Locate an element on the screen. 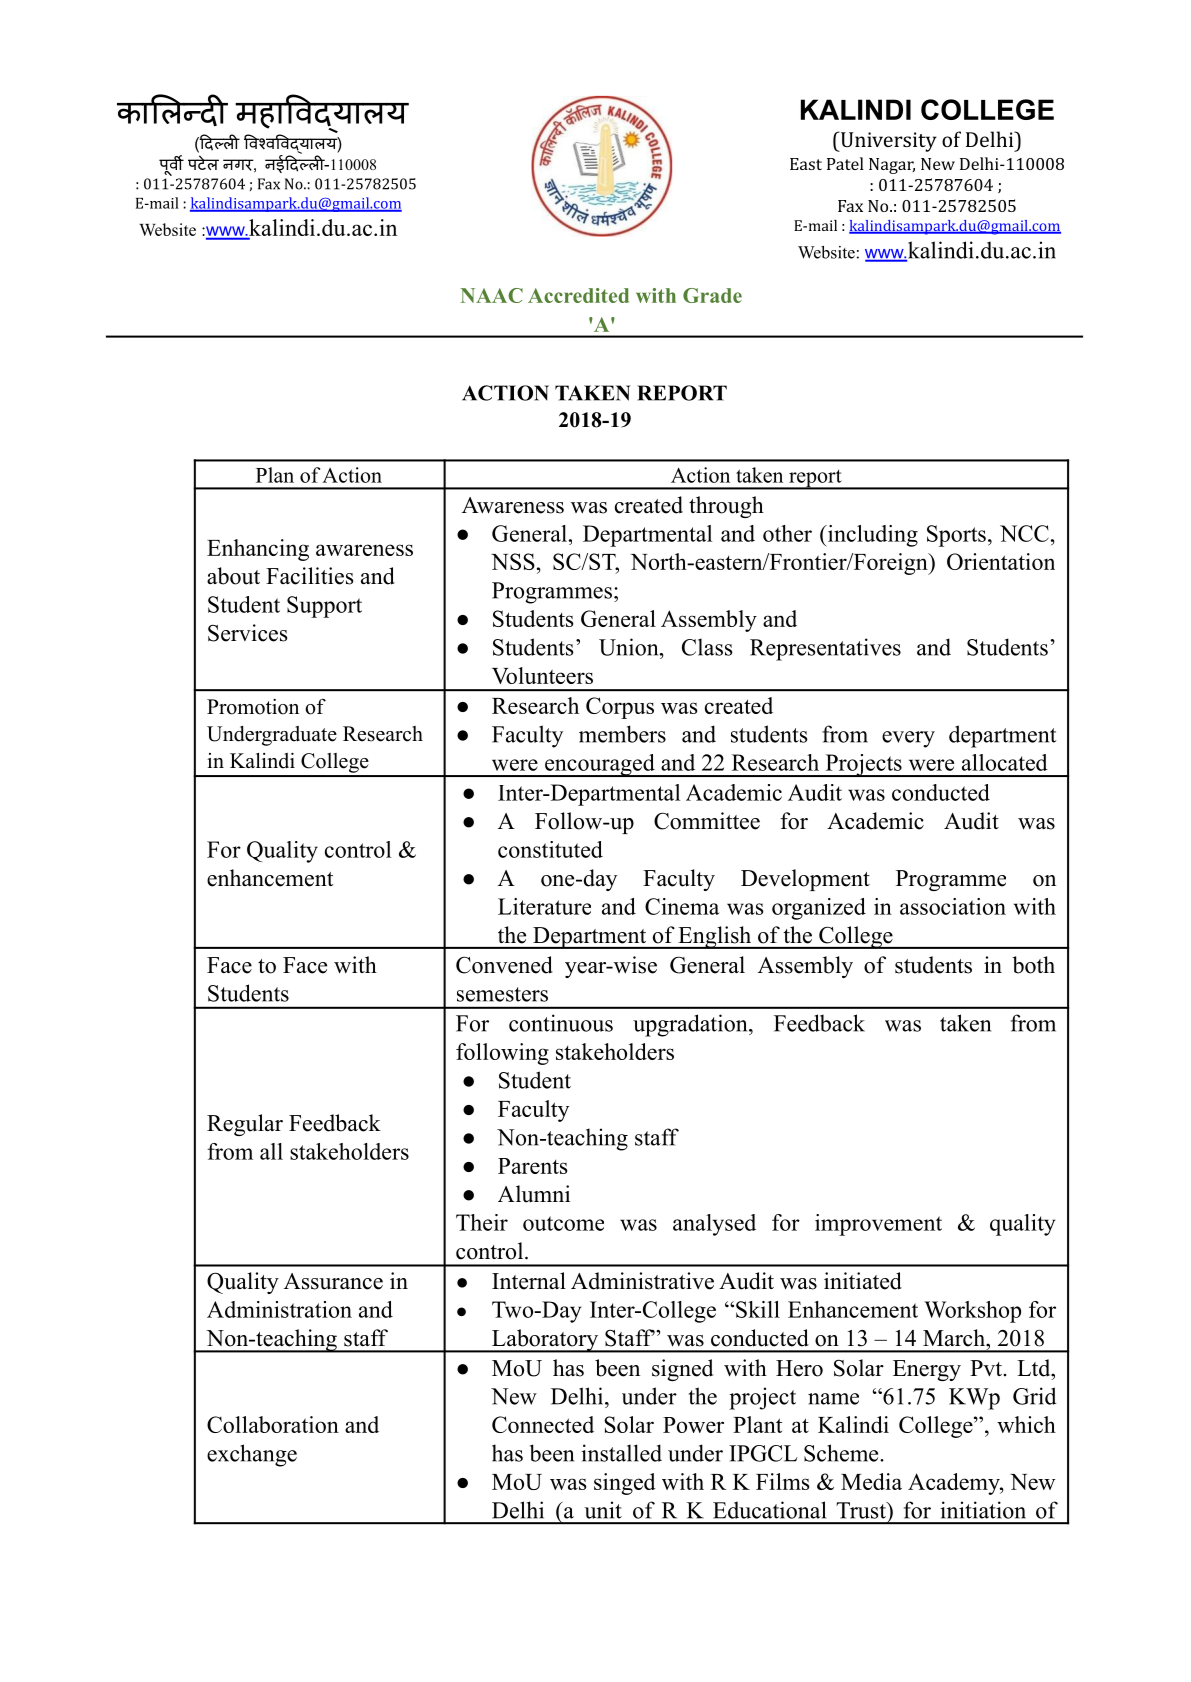 This screenshot has width=1191, height=1682. Grade is located at coordinates (712, 295).
